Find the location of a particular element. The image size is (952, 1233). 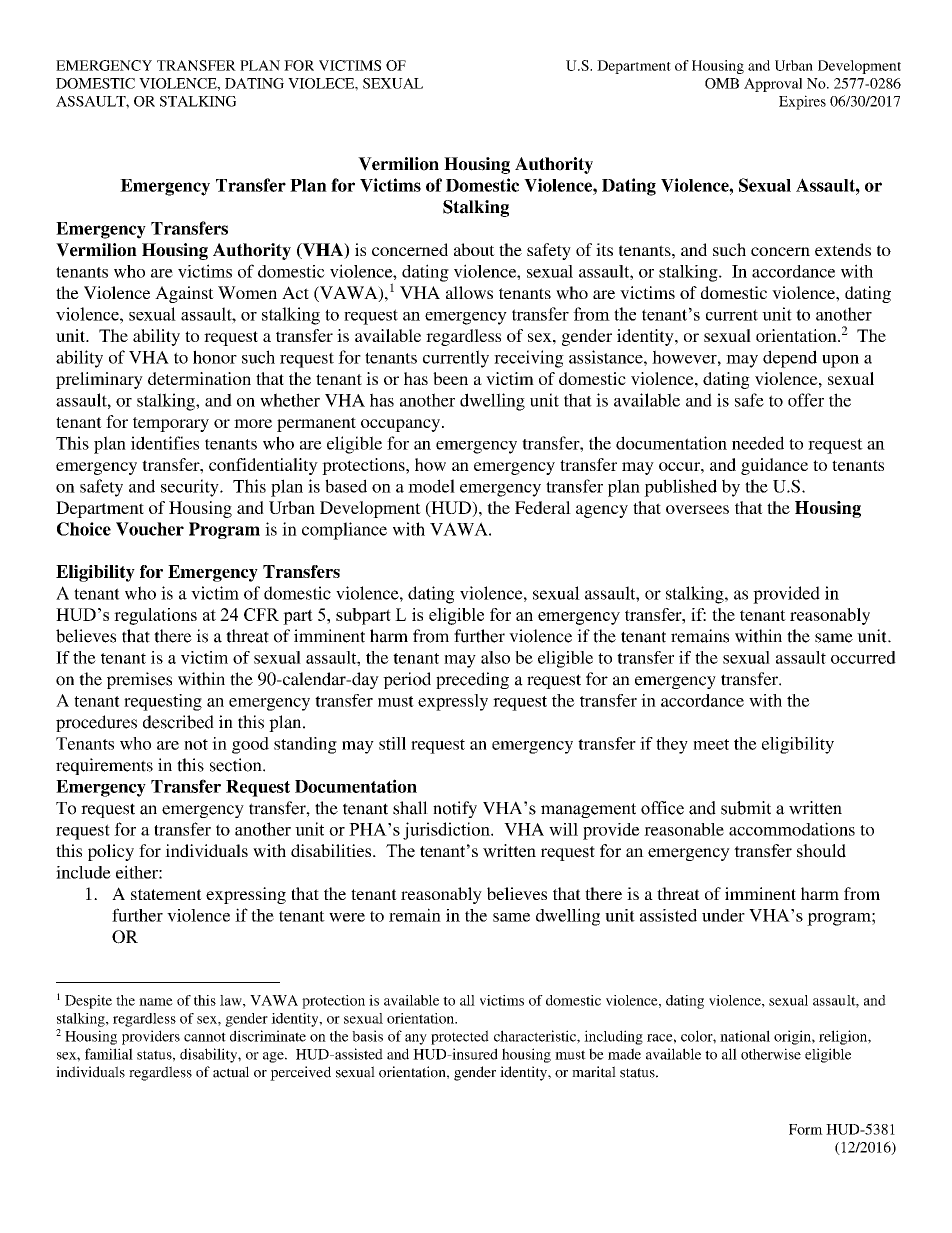

Approval is located at coordinates (773, 85).
